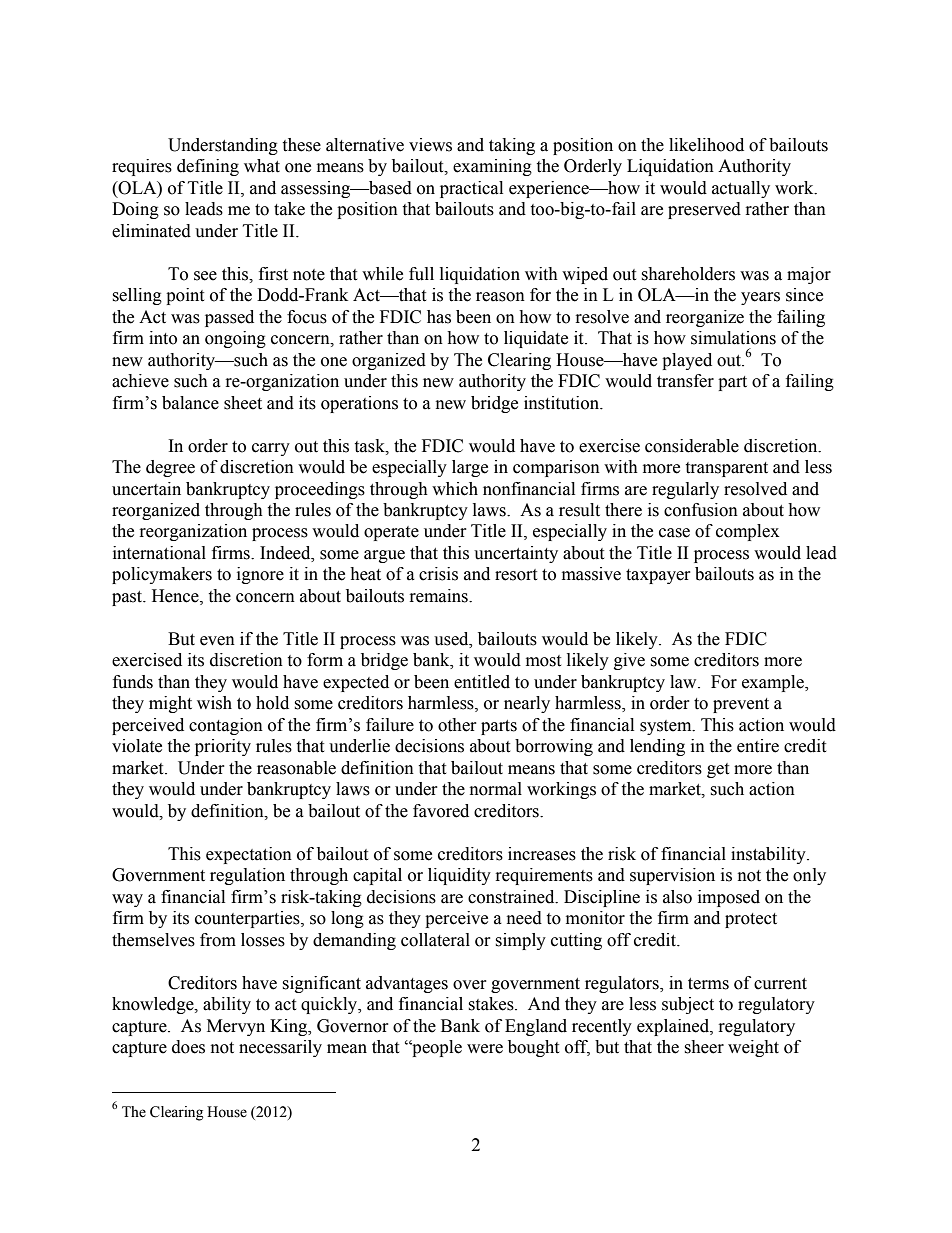 The height and width of the screenshot is (1233, 952). I want to click on actually, so click(741, 189).
